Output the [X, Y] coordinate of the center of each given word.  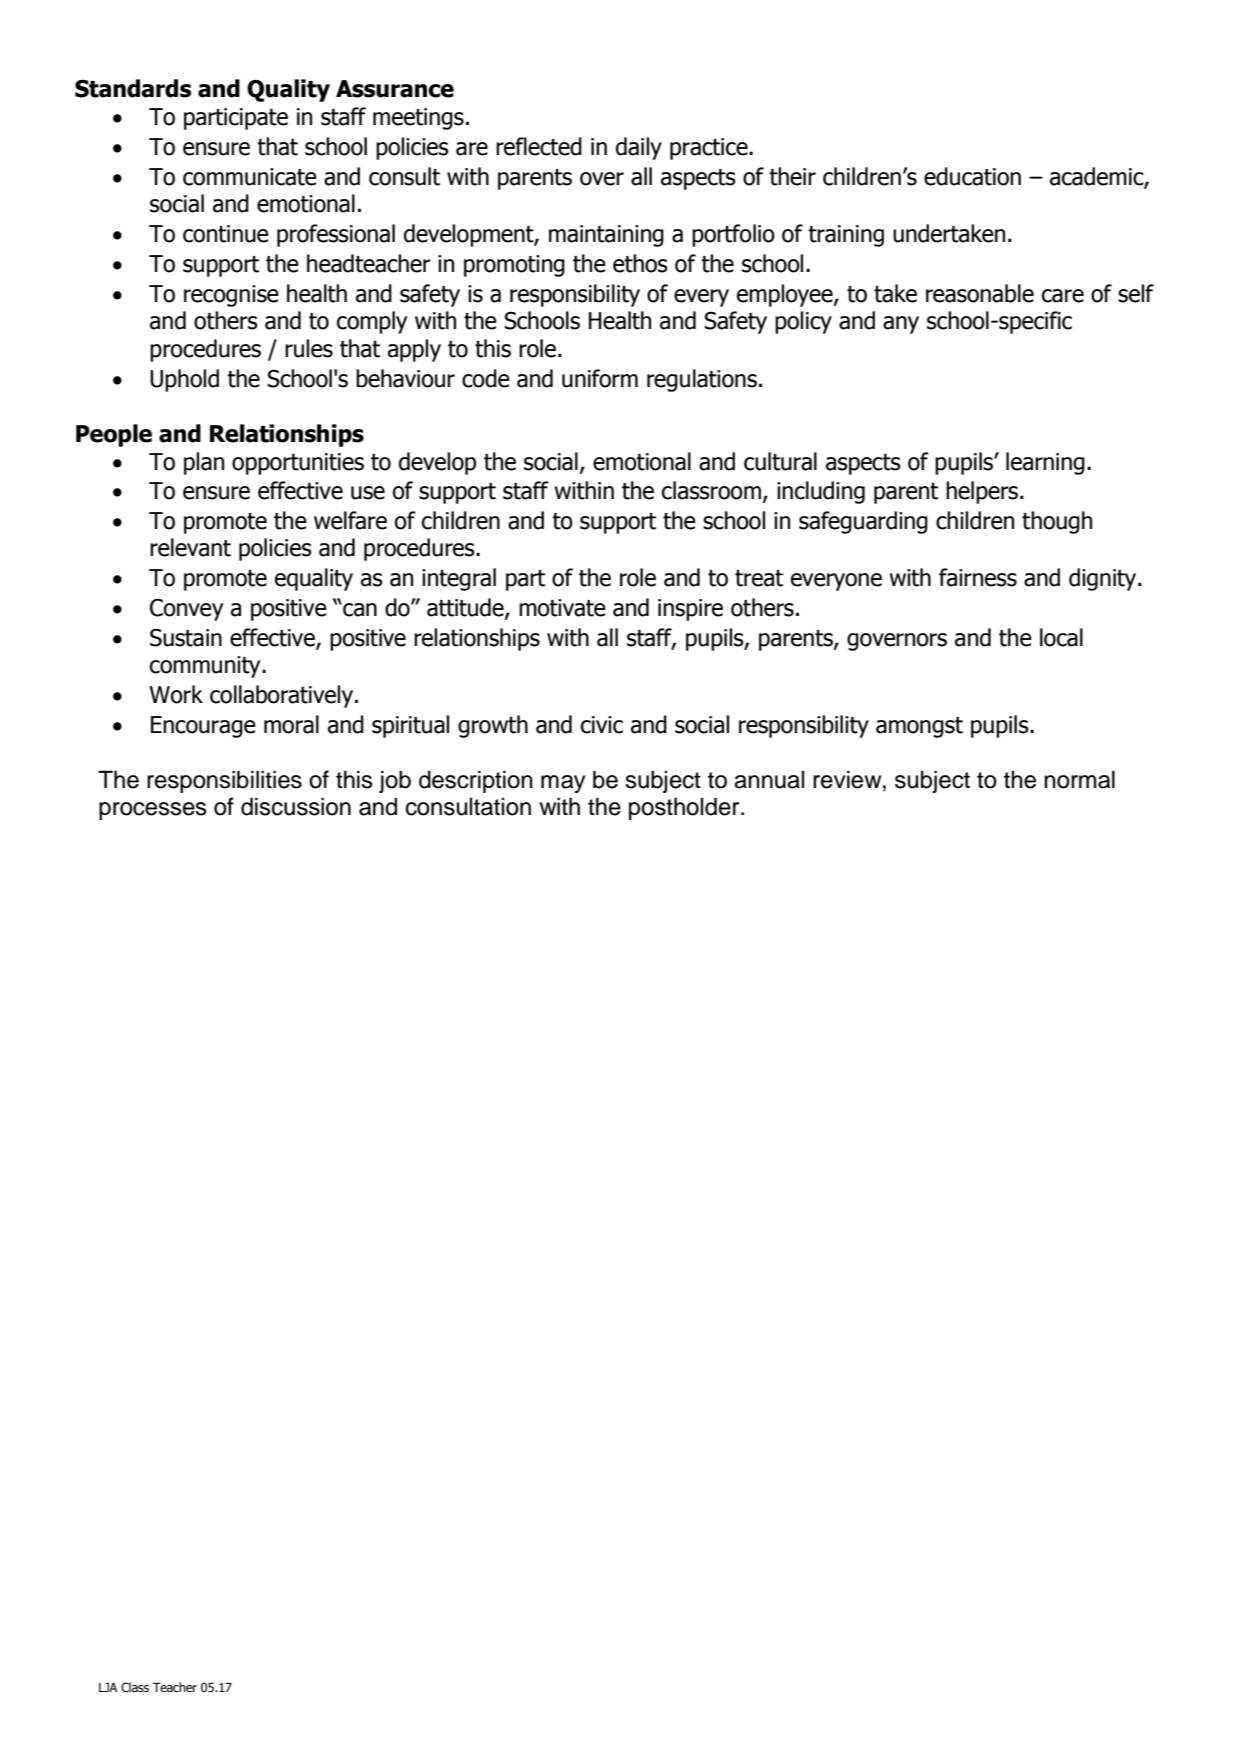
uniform [600, 378]
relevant [190, 547]
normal [1079, 779]
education [972, 176]
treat [759, 578]
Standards [133, 88]
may [563, 784]
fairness [978, 577]
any [901, 325]
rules [309, 348]
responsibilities [224, 781]
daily [639, 148]
